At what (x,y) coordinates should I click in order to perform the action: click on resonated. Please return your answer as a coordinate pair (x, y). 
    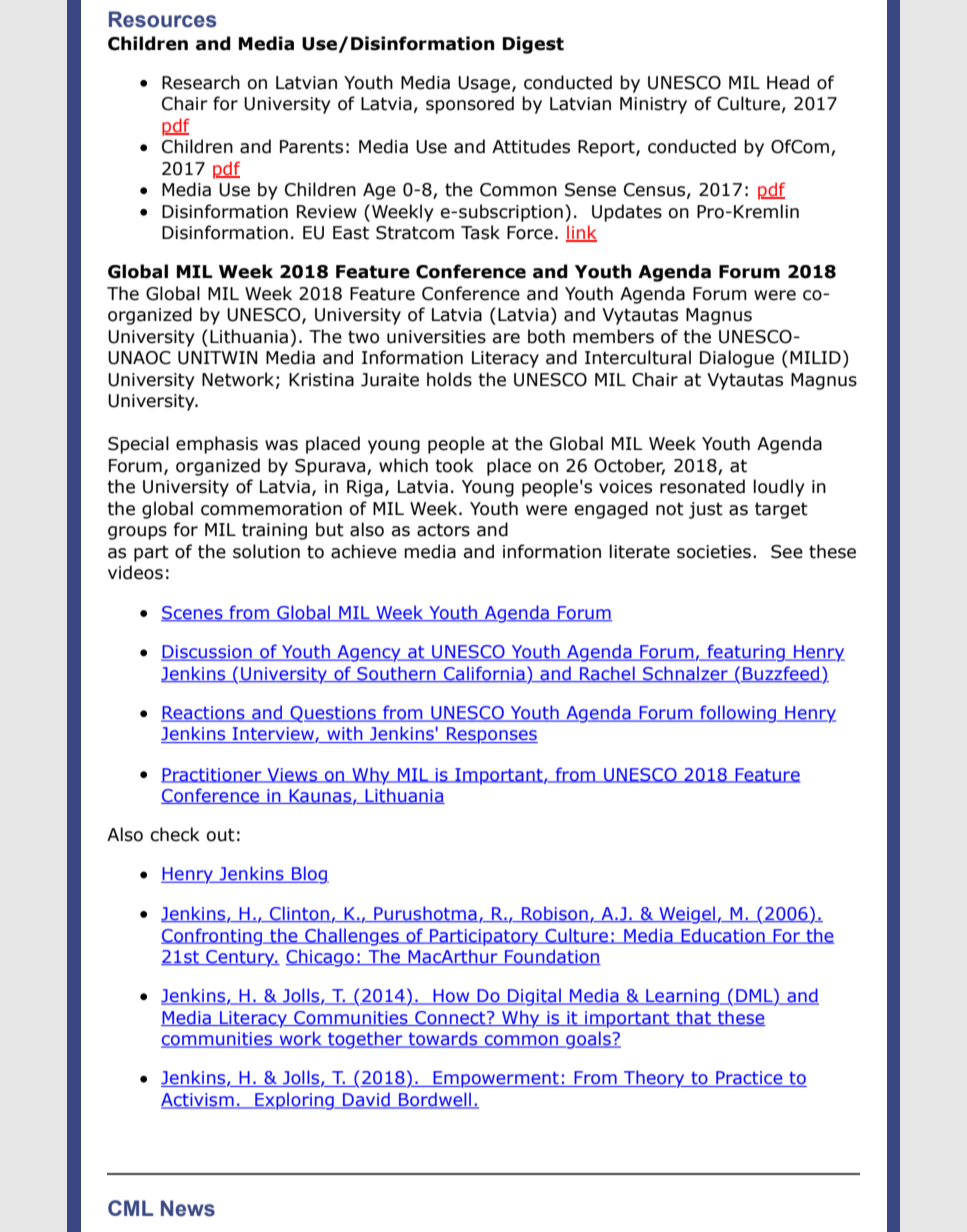
    Looking at the image, I should click on (702, 486).
